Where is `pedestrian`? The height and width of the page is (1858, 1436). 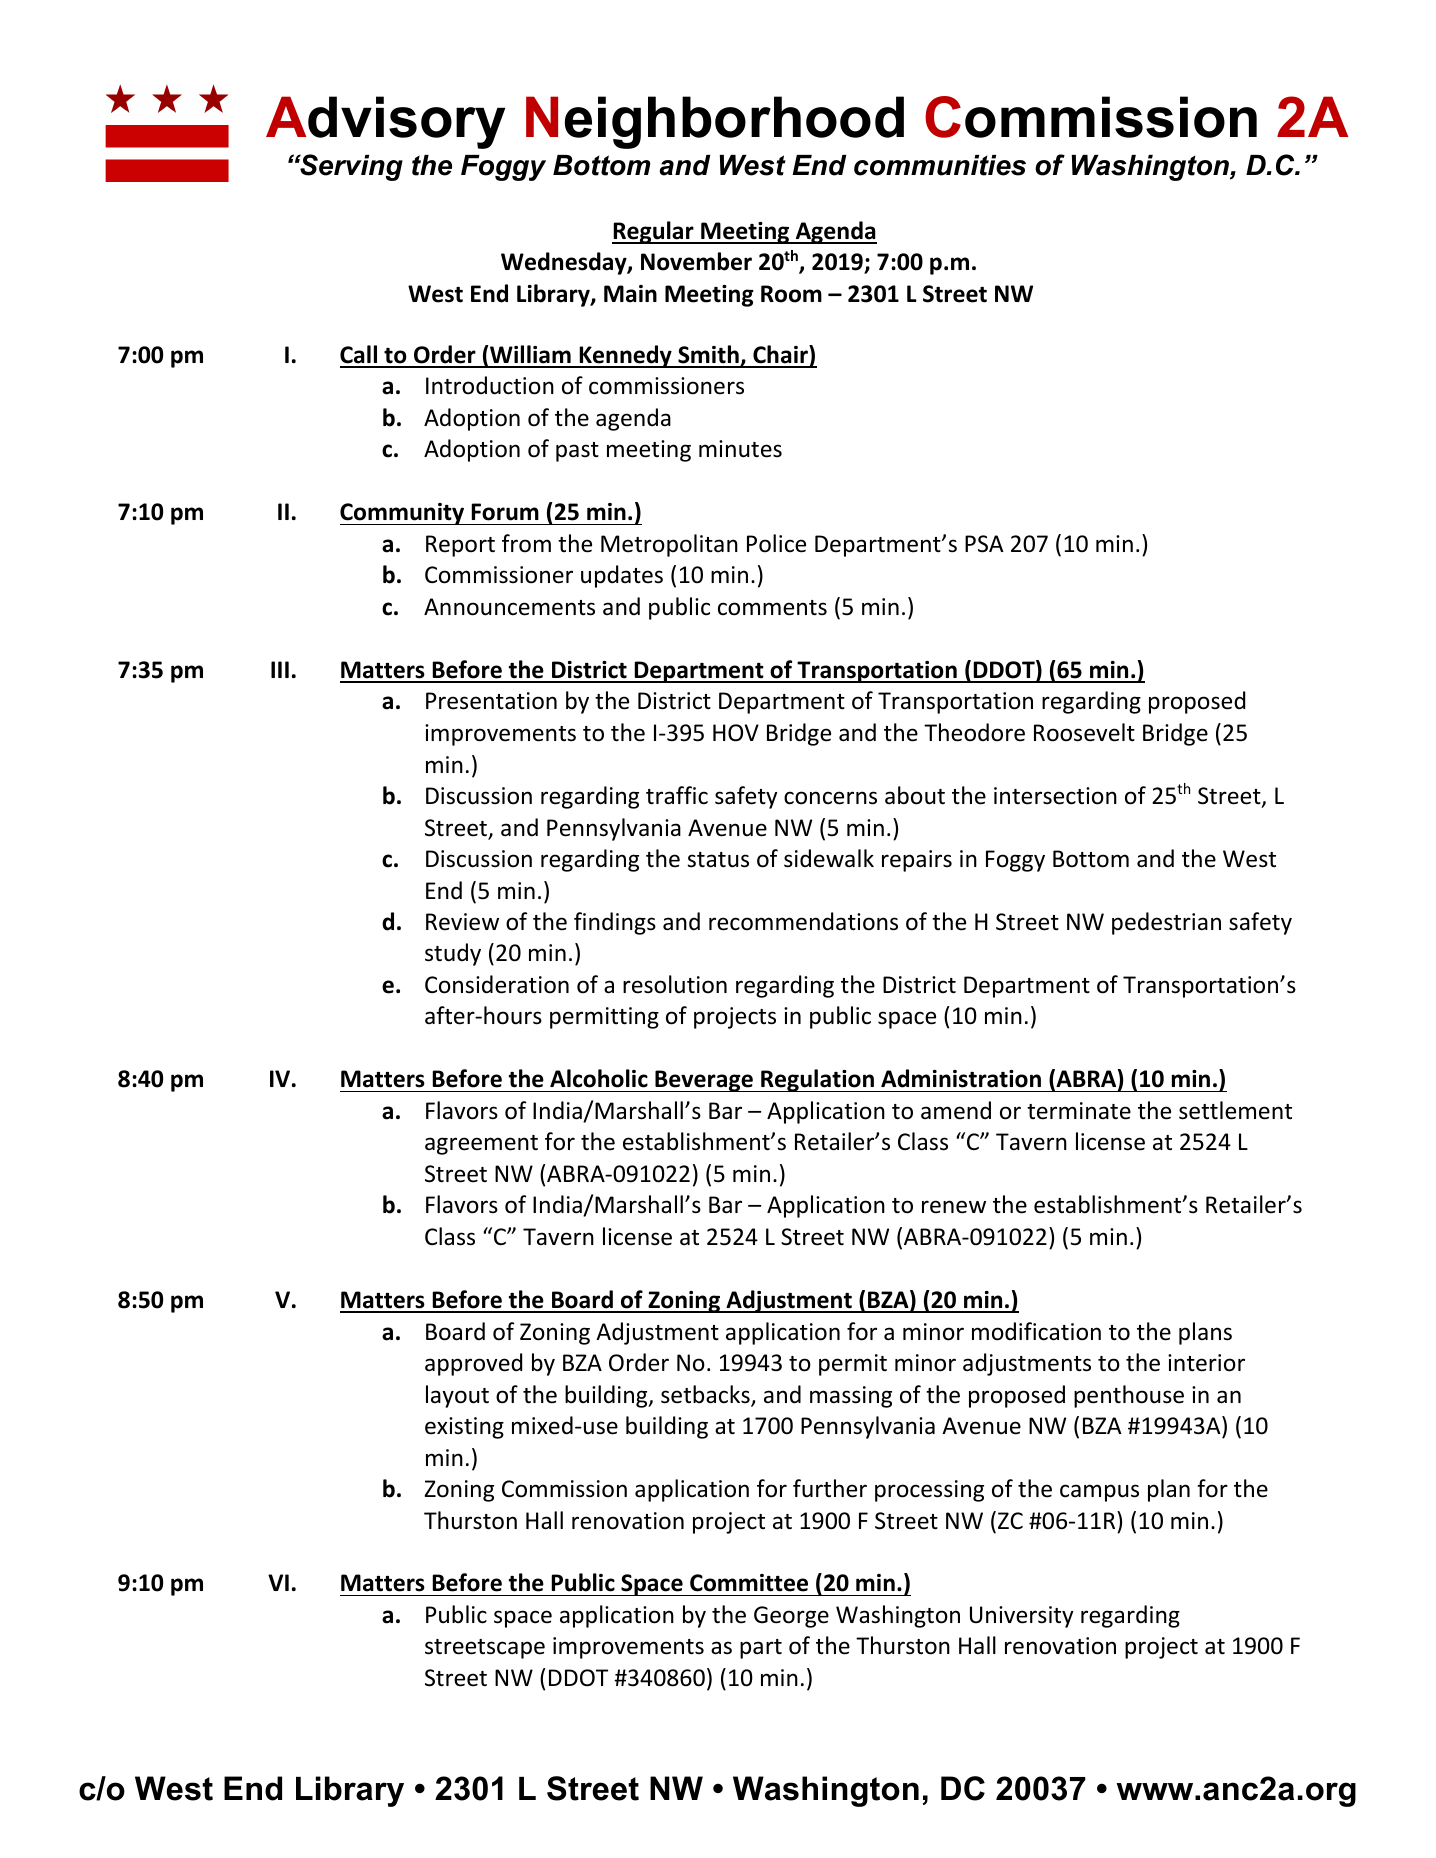 pedestrian is located at coordinates (1166, 923).
